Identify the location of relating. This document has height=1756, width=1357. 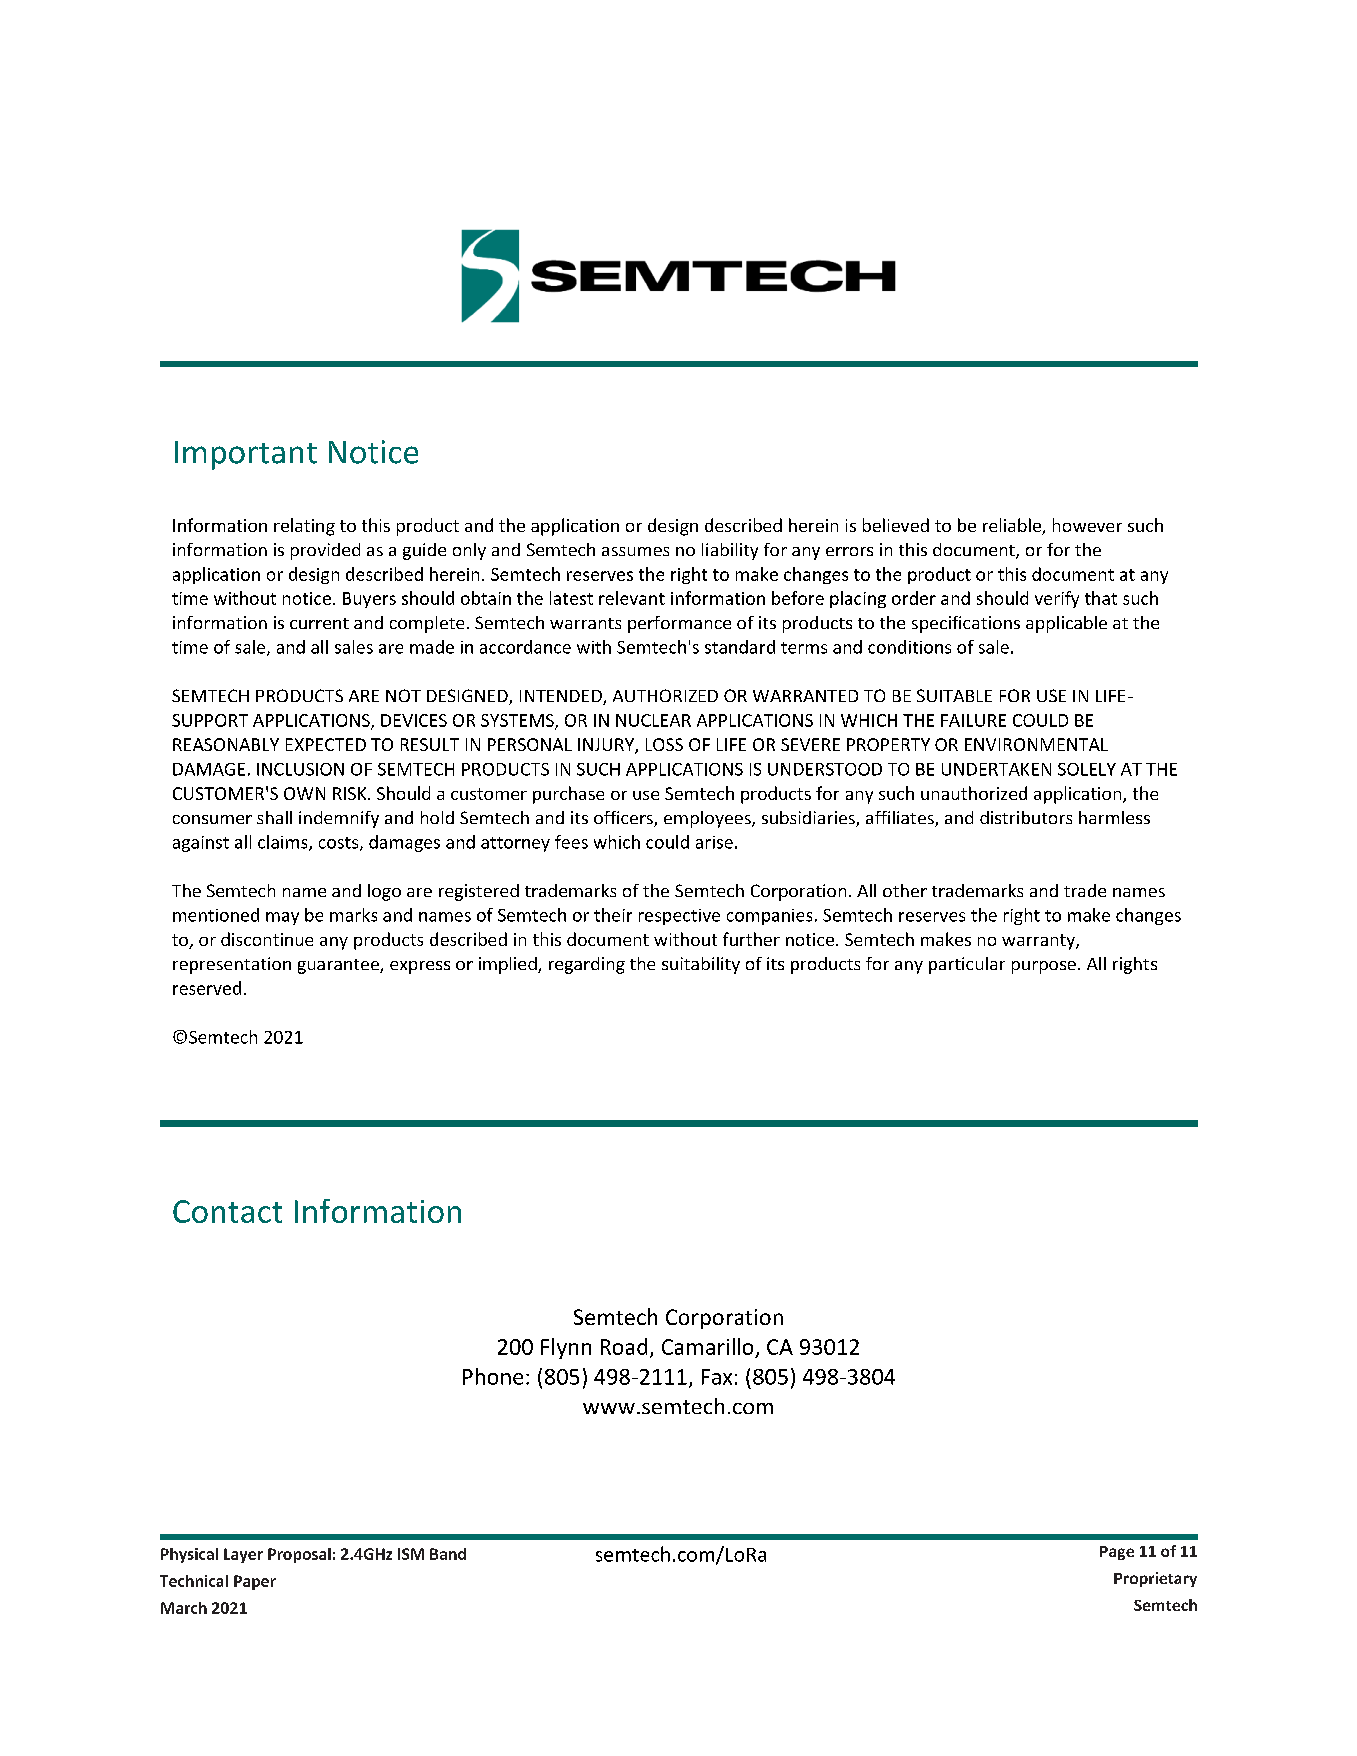
(304, 527).
